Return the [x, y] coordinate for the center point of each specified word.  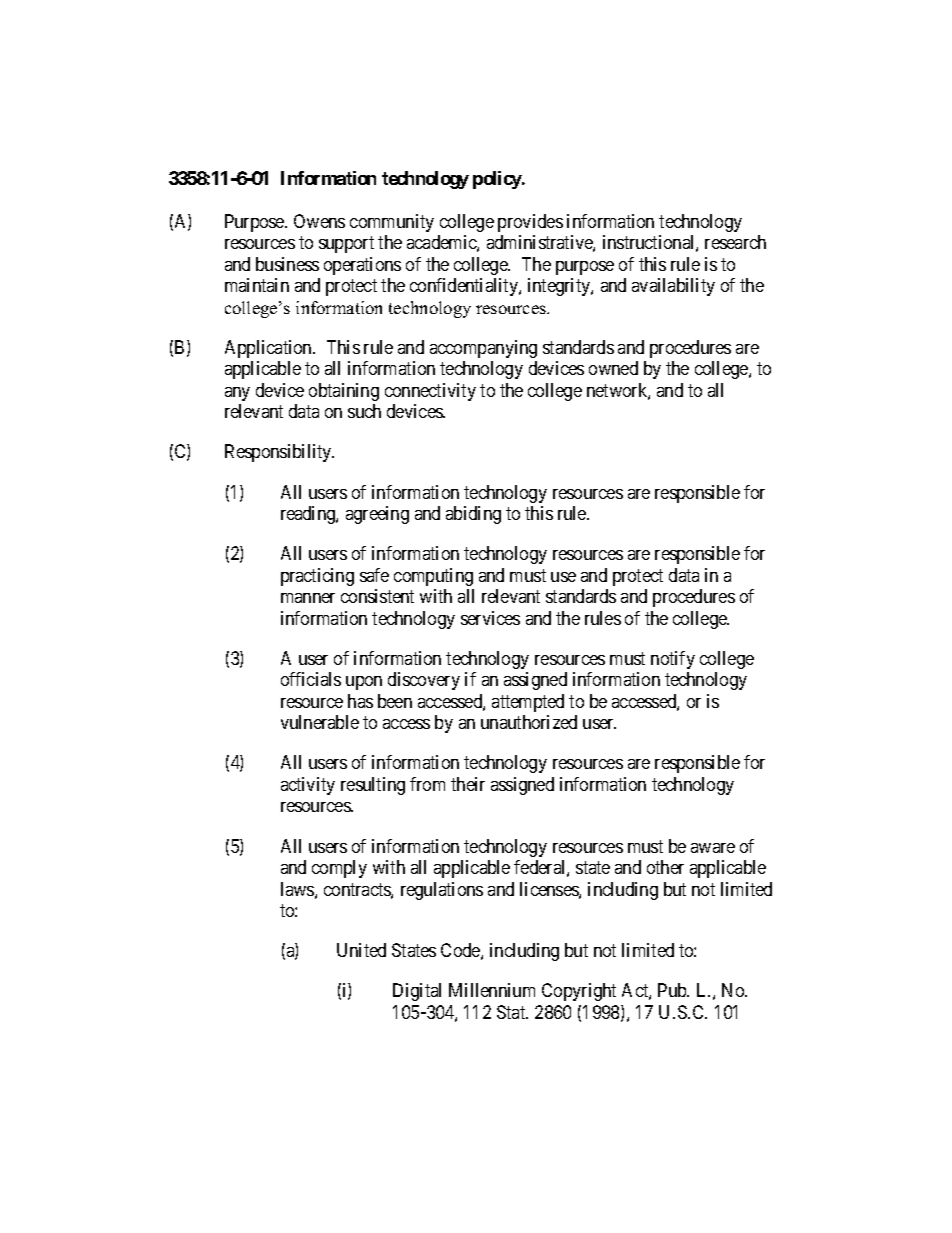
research [735, 242]
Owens [319, 221]
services [490, 618]
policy [498, 180]
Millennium [492, 990]
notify [673, 660]
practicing [317, 577]
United [361, 950]
